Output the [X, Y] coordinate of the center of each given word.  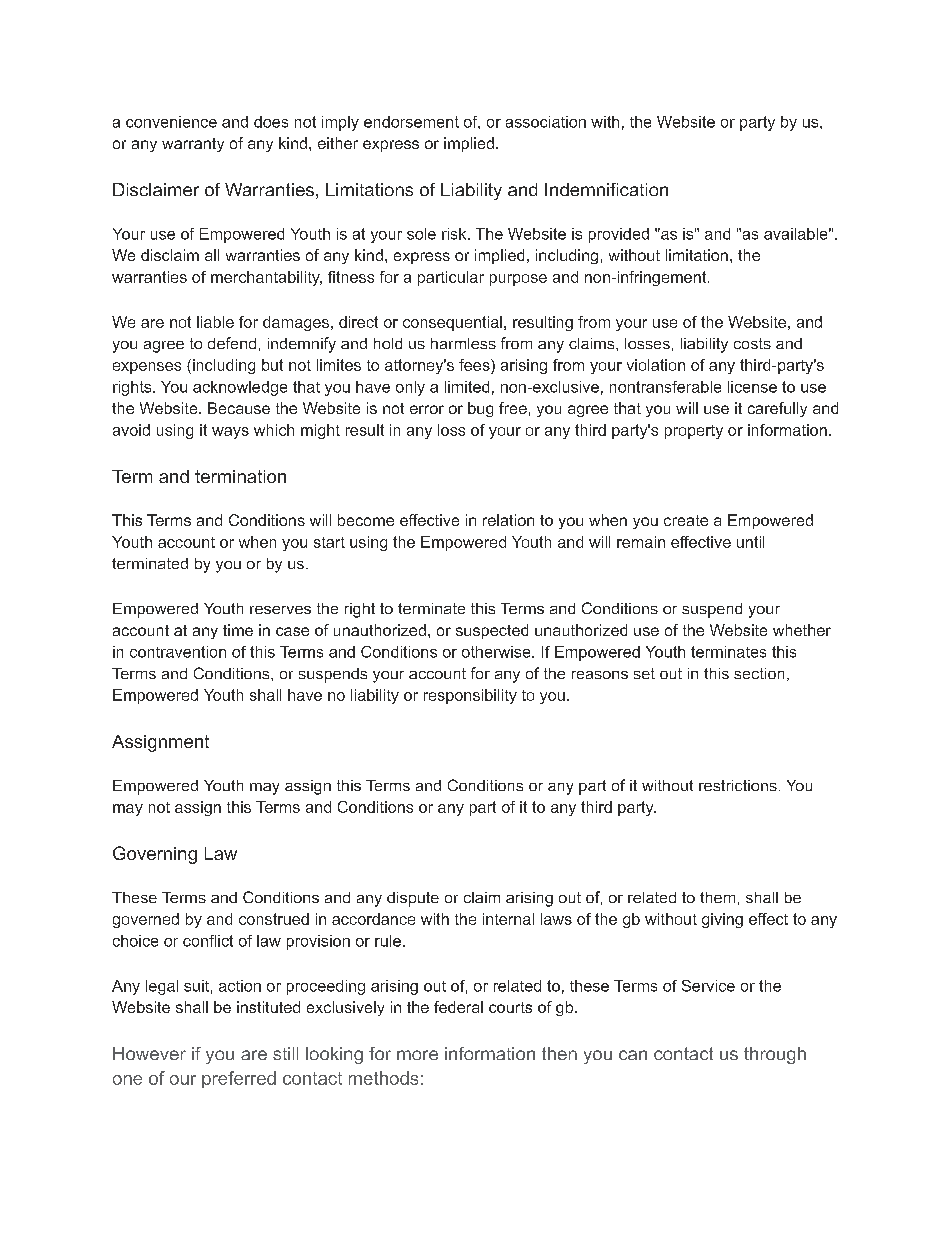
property [694, 432]
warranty [193, 145]
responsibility [470, 696]
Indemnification [606, 189]
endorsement [411, 122]
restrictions [738, 785]
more [417, 1055]
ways [230, 433]
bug [480, 409]
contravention [178, 652]
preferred [239, 1079]
